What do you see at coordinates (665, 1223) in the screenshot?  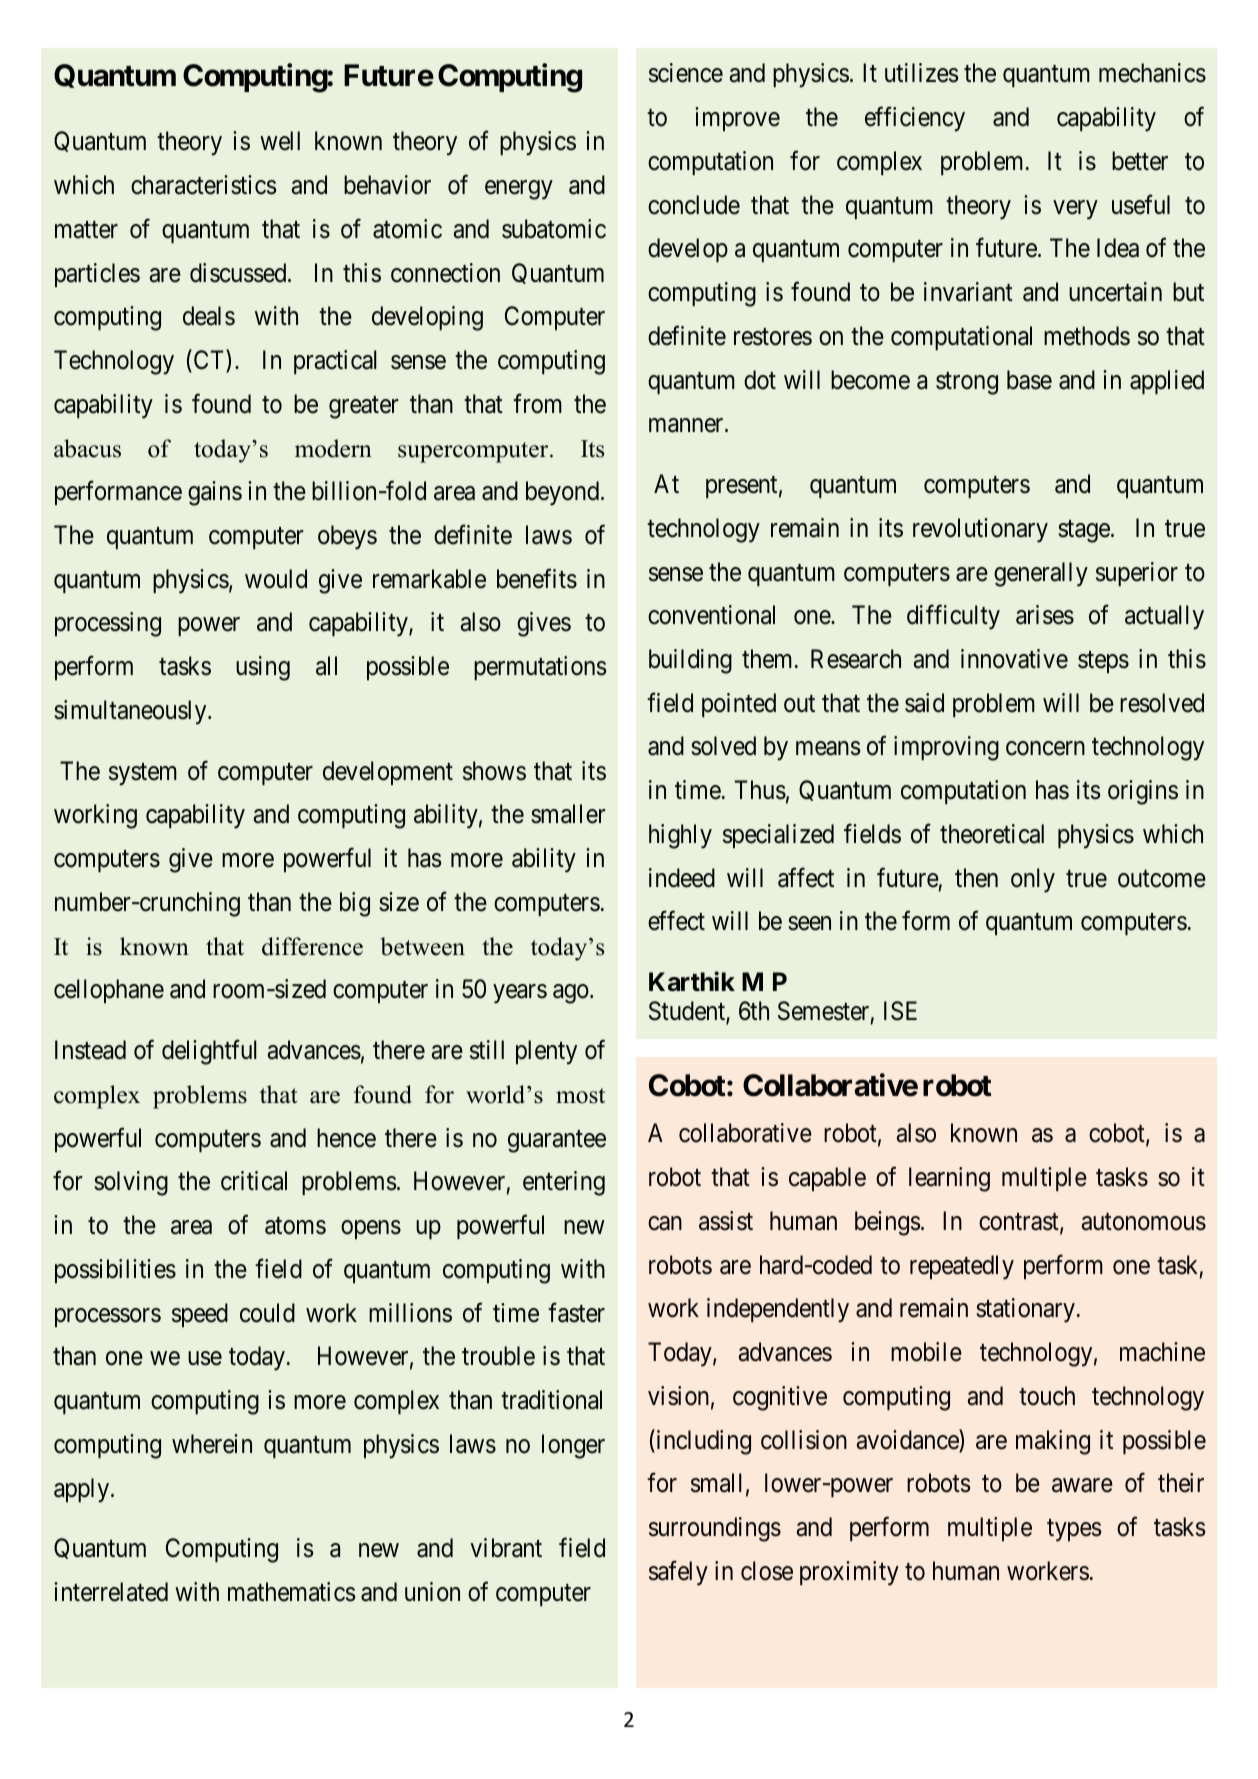 I see `can` at bounding box center [665, 1223].
